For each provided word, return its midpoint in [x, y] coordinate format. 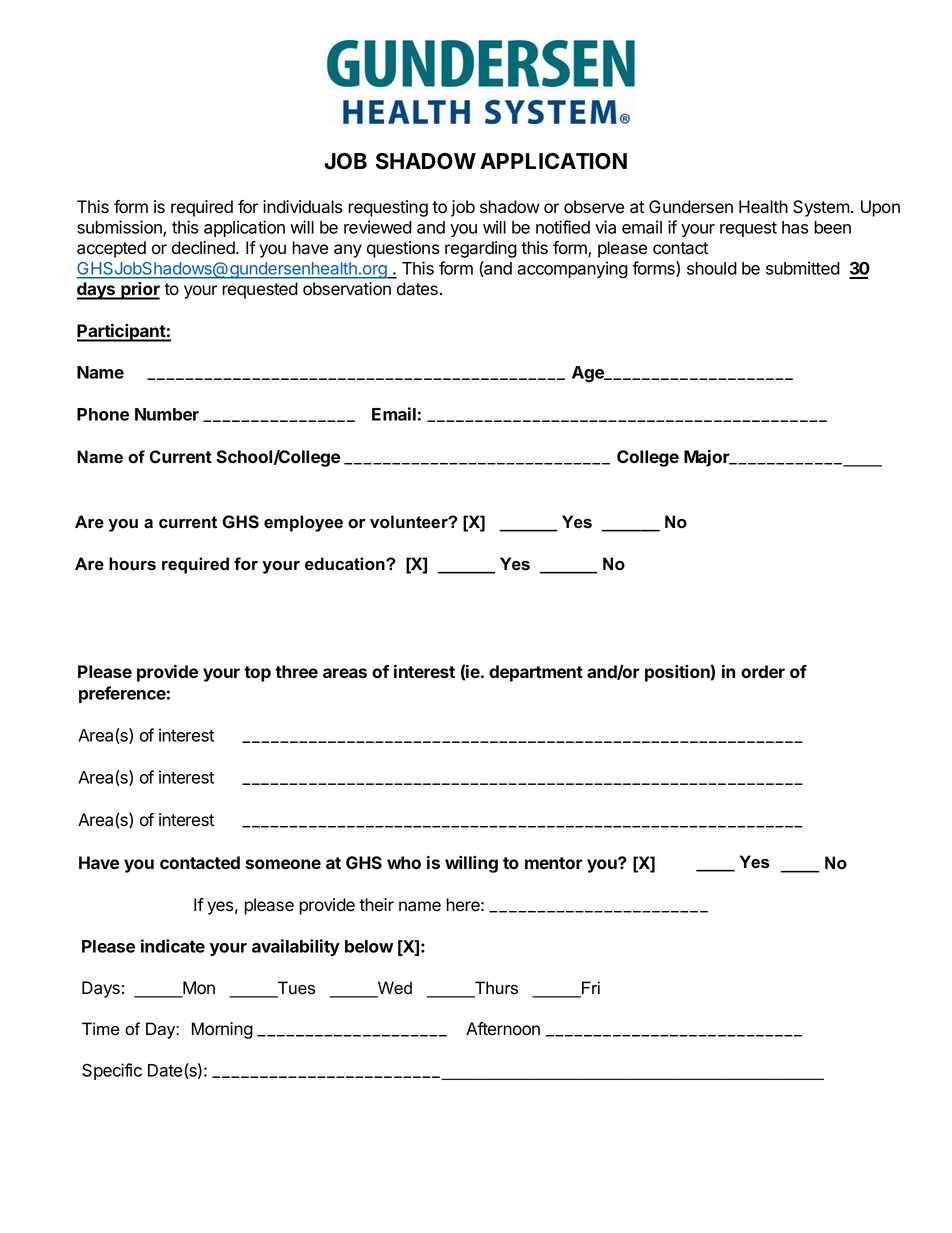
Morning [222, 1030]
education [346, 564]
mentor [554, 863]
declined [204, 248]
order [763, 671]
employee [303, 523]
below [369, 946]
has [795, 227]
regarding [481, 249]
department [536, 673]
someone [283, 864]
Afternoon [503, 1029]
